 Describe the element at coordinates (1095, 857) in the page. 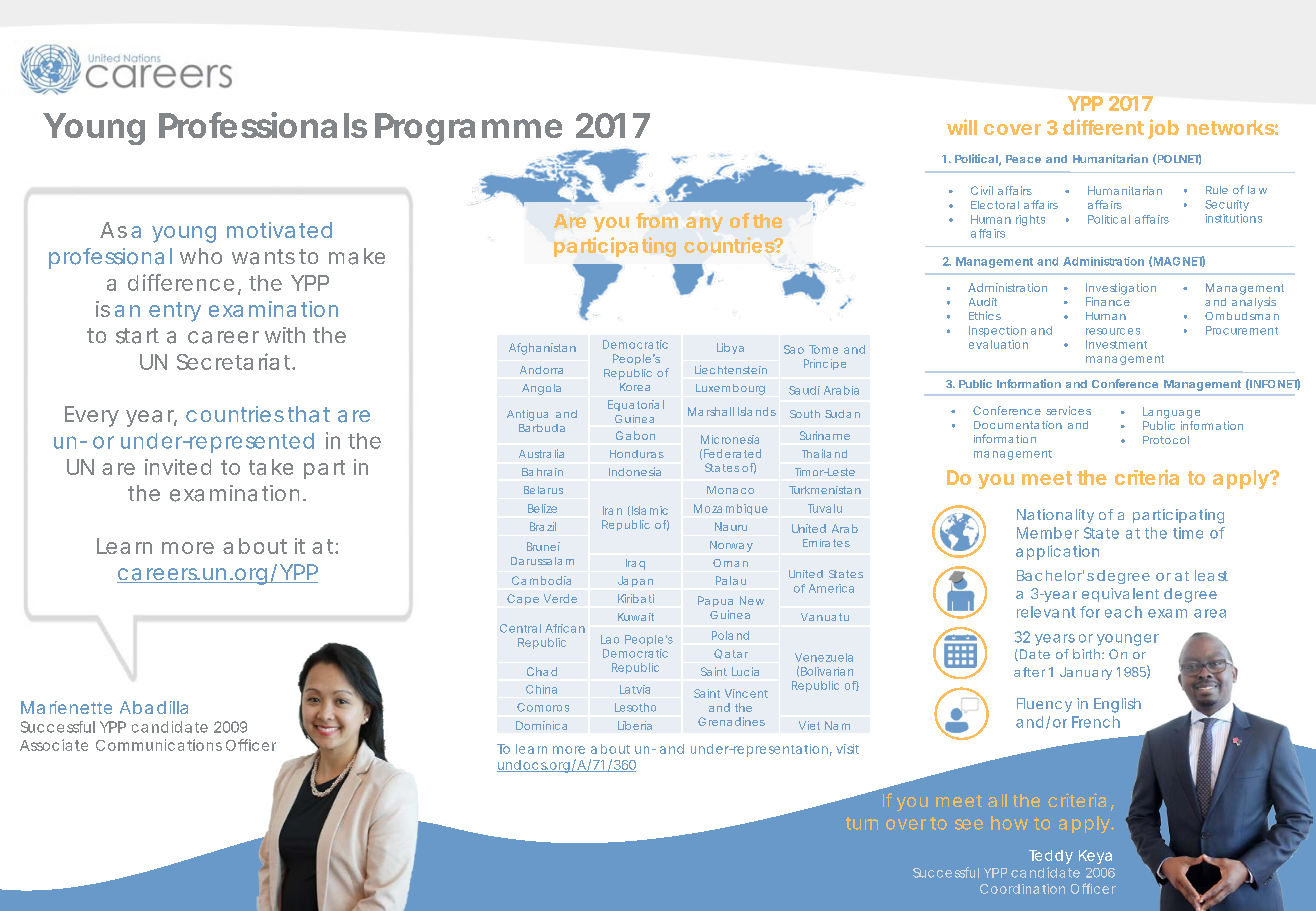

I see `Keya` at that location.
